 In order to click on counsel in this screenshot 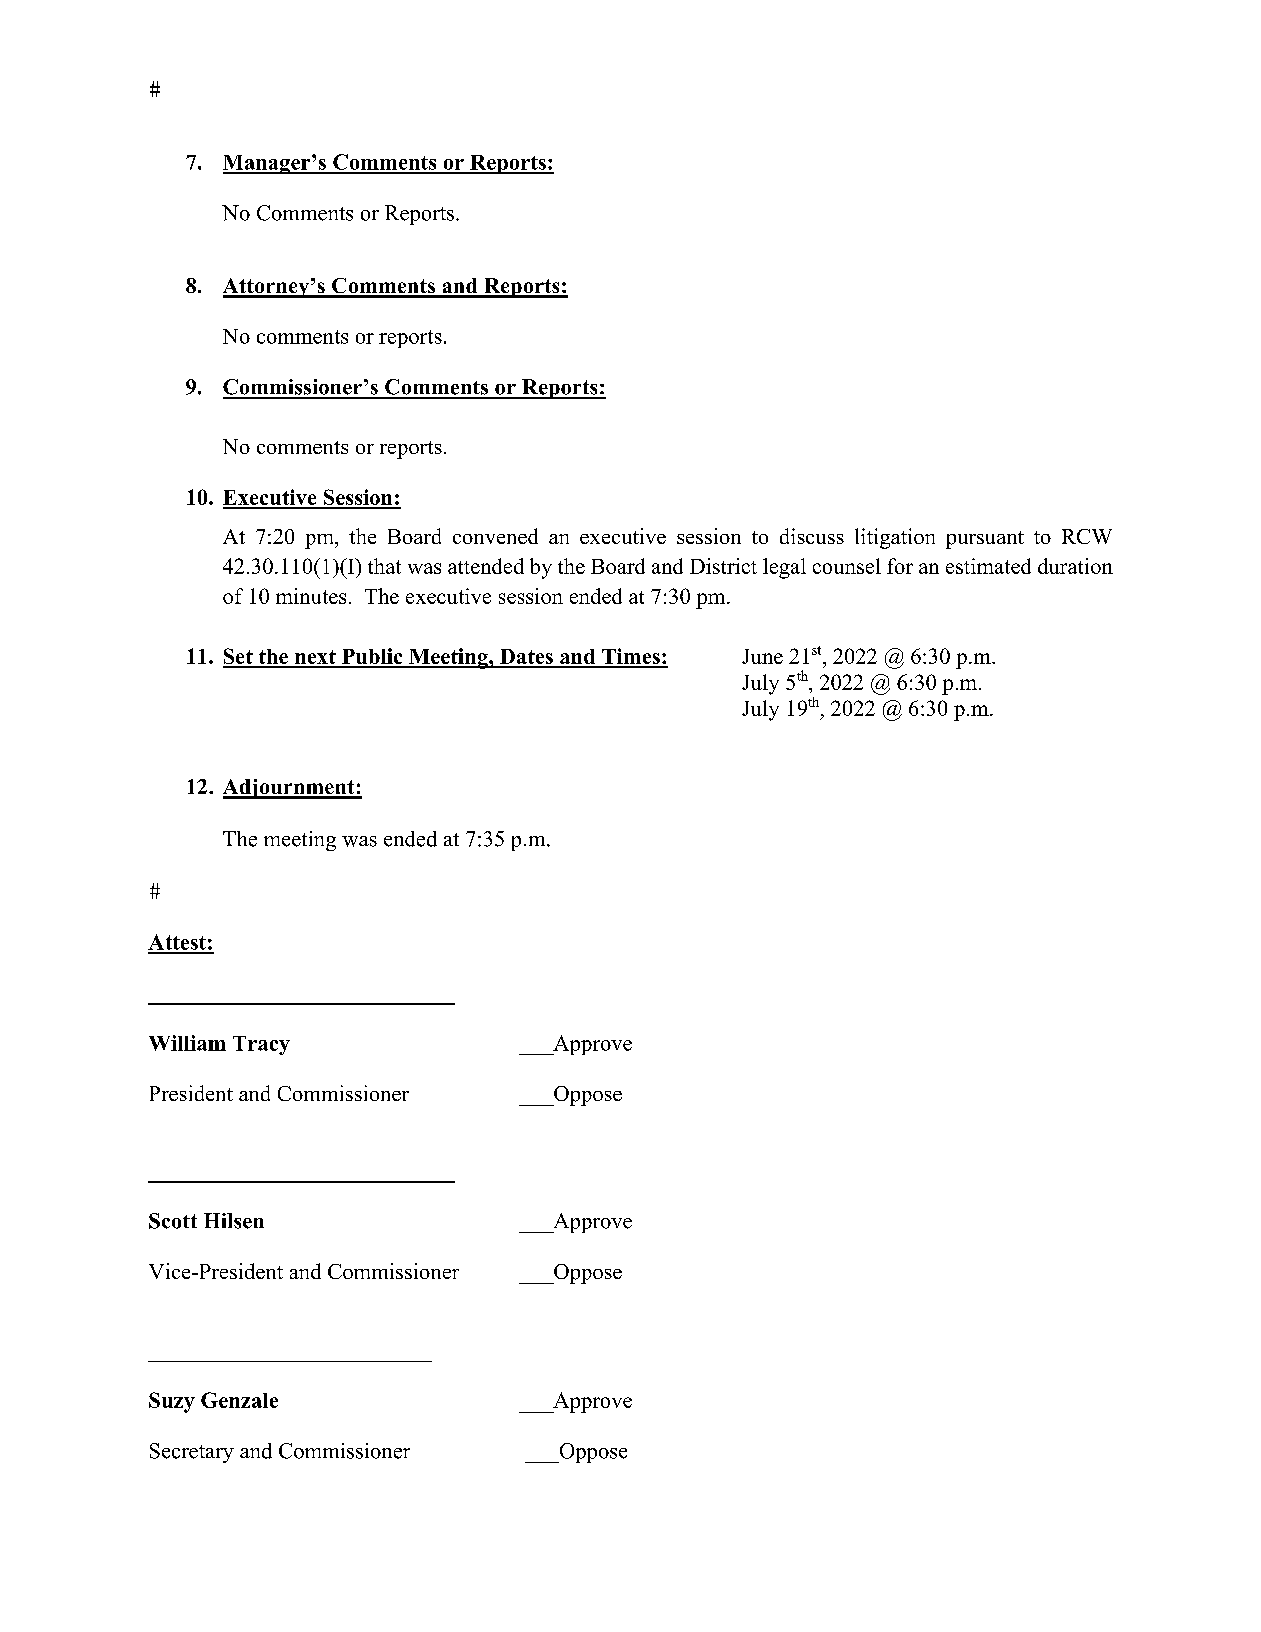, I will do `click(847, 566)`.
